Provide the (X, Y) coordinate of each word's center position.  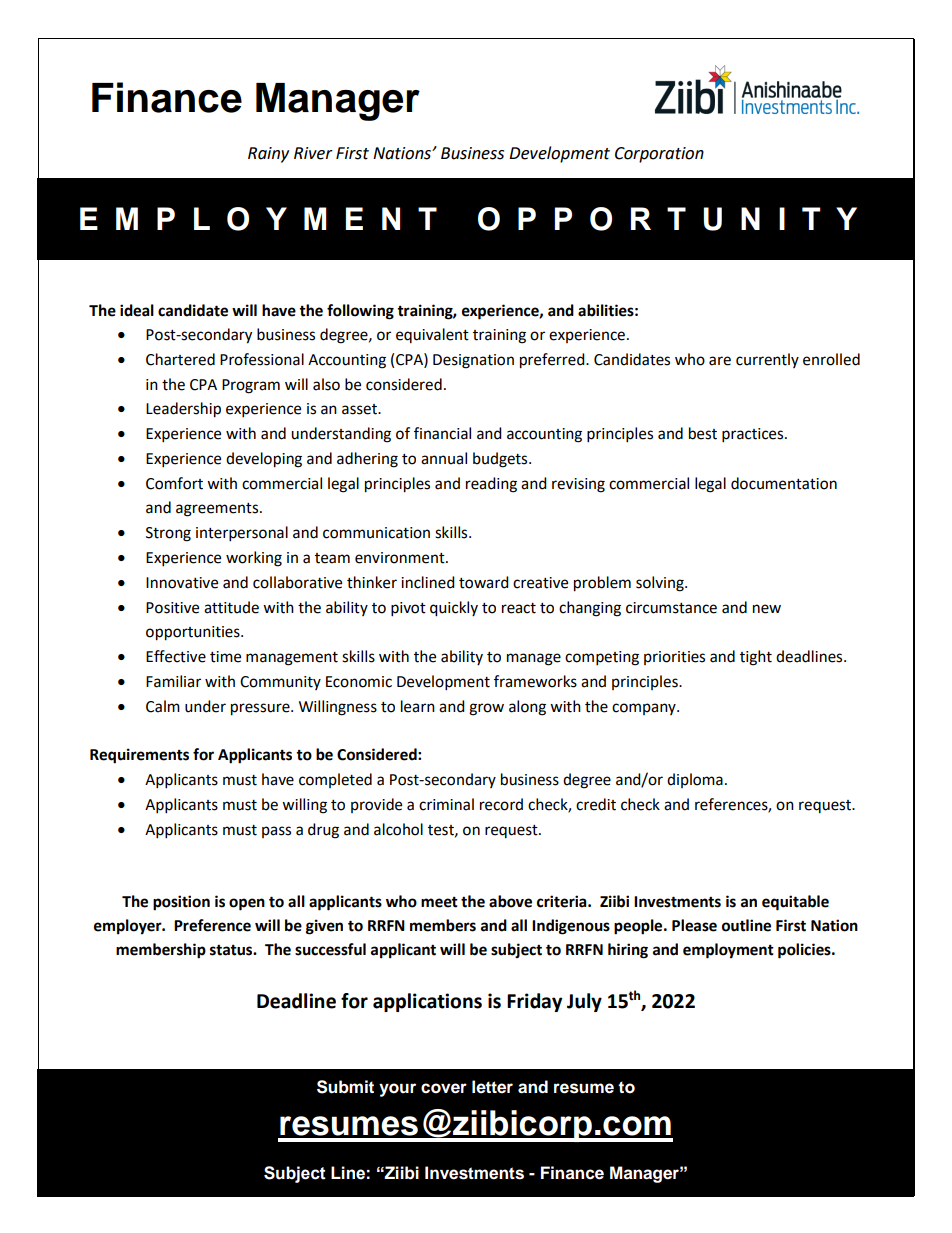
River (313, 153)
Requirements (139, 756)
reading (491, 485)
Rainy (268, 155)
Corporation (659, 155)
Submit (345, 1087)
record (501, 804)
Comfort (174, 483)
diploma (695, 780)
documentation (784, 483)
